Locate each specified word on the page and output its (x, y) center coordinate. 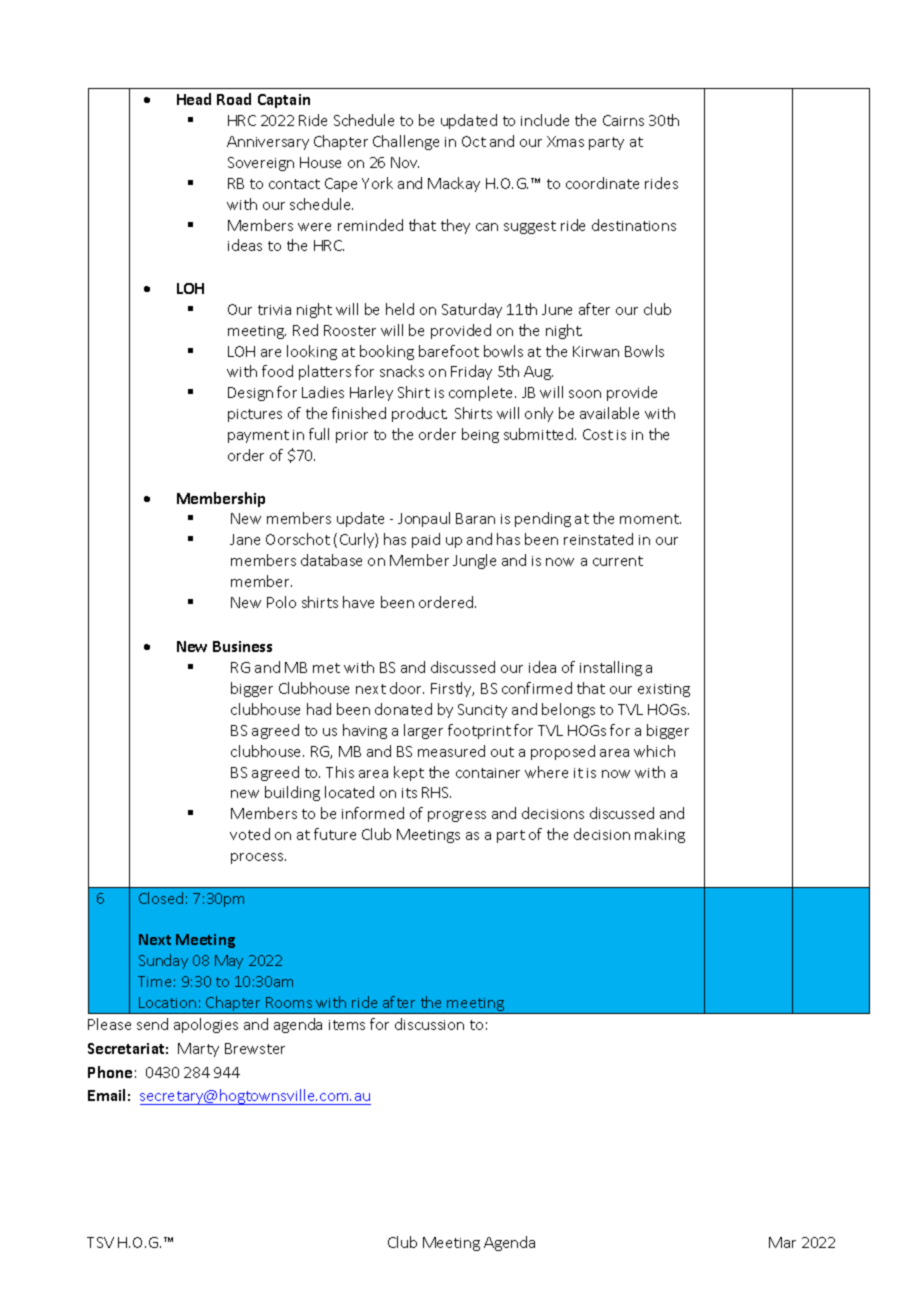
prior (352, 436)
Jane (245, 539)
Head (194, 99)
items (347, 1025)
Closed (161, 898)
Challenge (406, 142)
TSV (100, 1242)
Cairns (623, 120)
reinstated (598, 539)
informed (373, 813)
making (660, 835)
